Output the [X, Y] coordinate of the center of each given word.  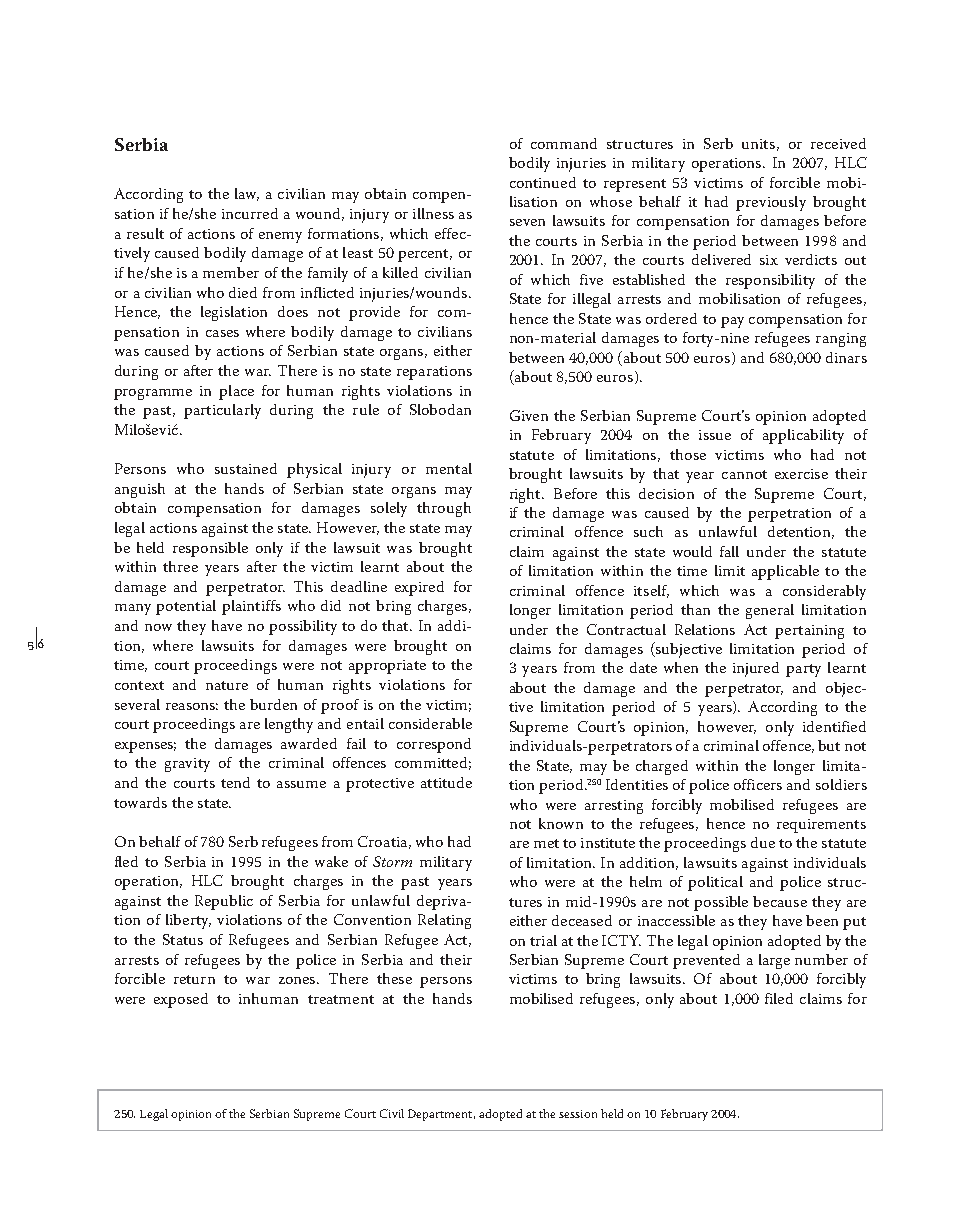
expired [419, 588]
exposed [181, 1000]
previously [771, 203]
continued [543, 182]
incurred [250, 213]
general [770, 611]
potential [186, 607]
